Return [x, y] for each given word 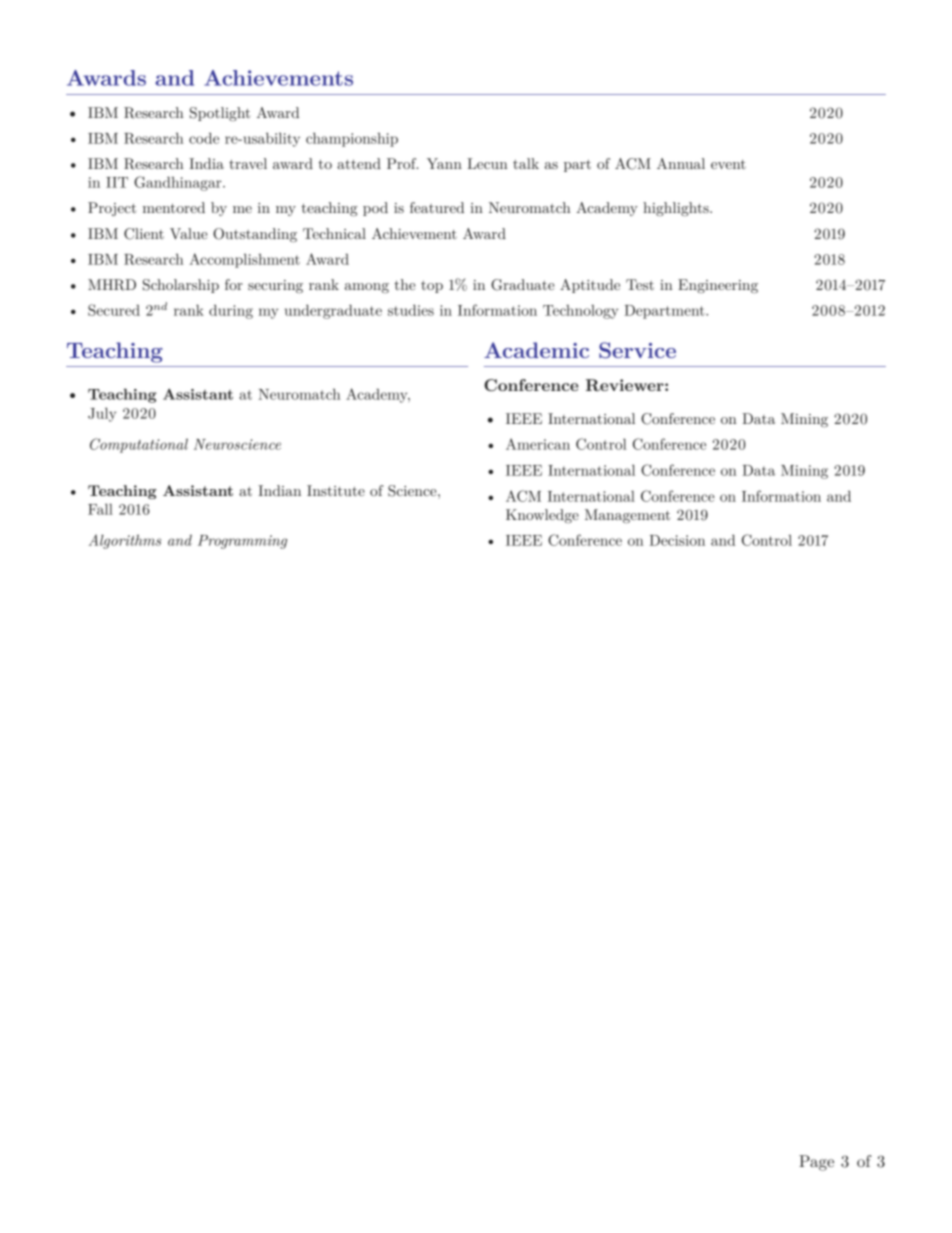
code [204, 138]
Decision [677, 540]
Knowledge [542, 516]
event [728, 164]
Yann [444, 163]
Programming [242, 542]
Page [816, 1163]
